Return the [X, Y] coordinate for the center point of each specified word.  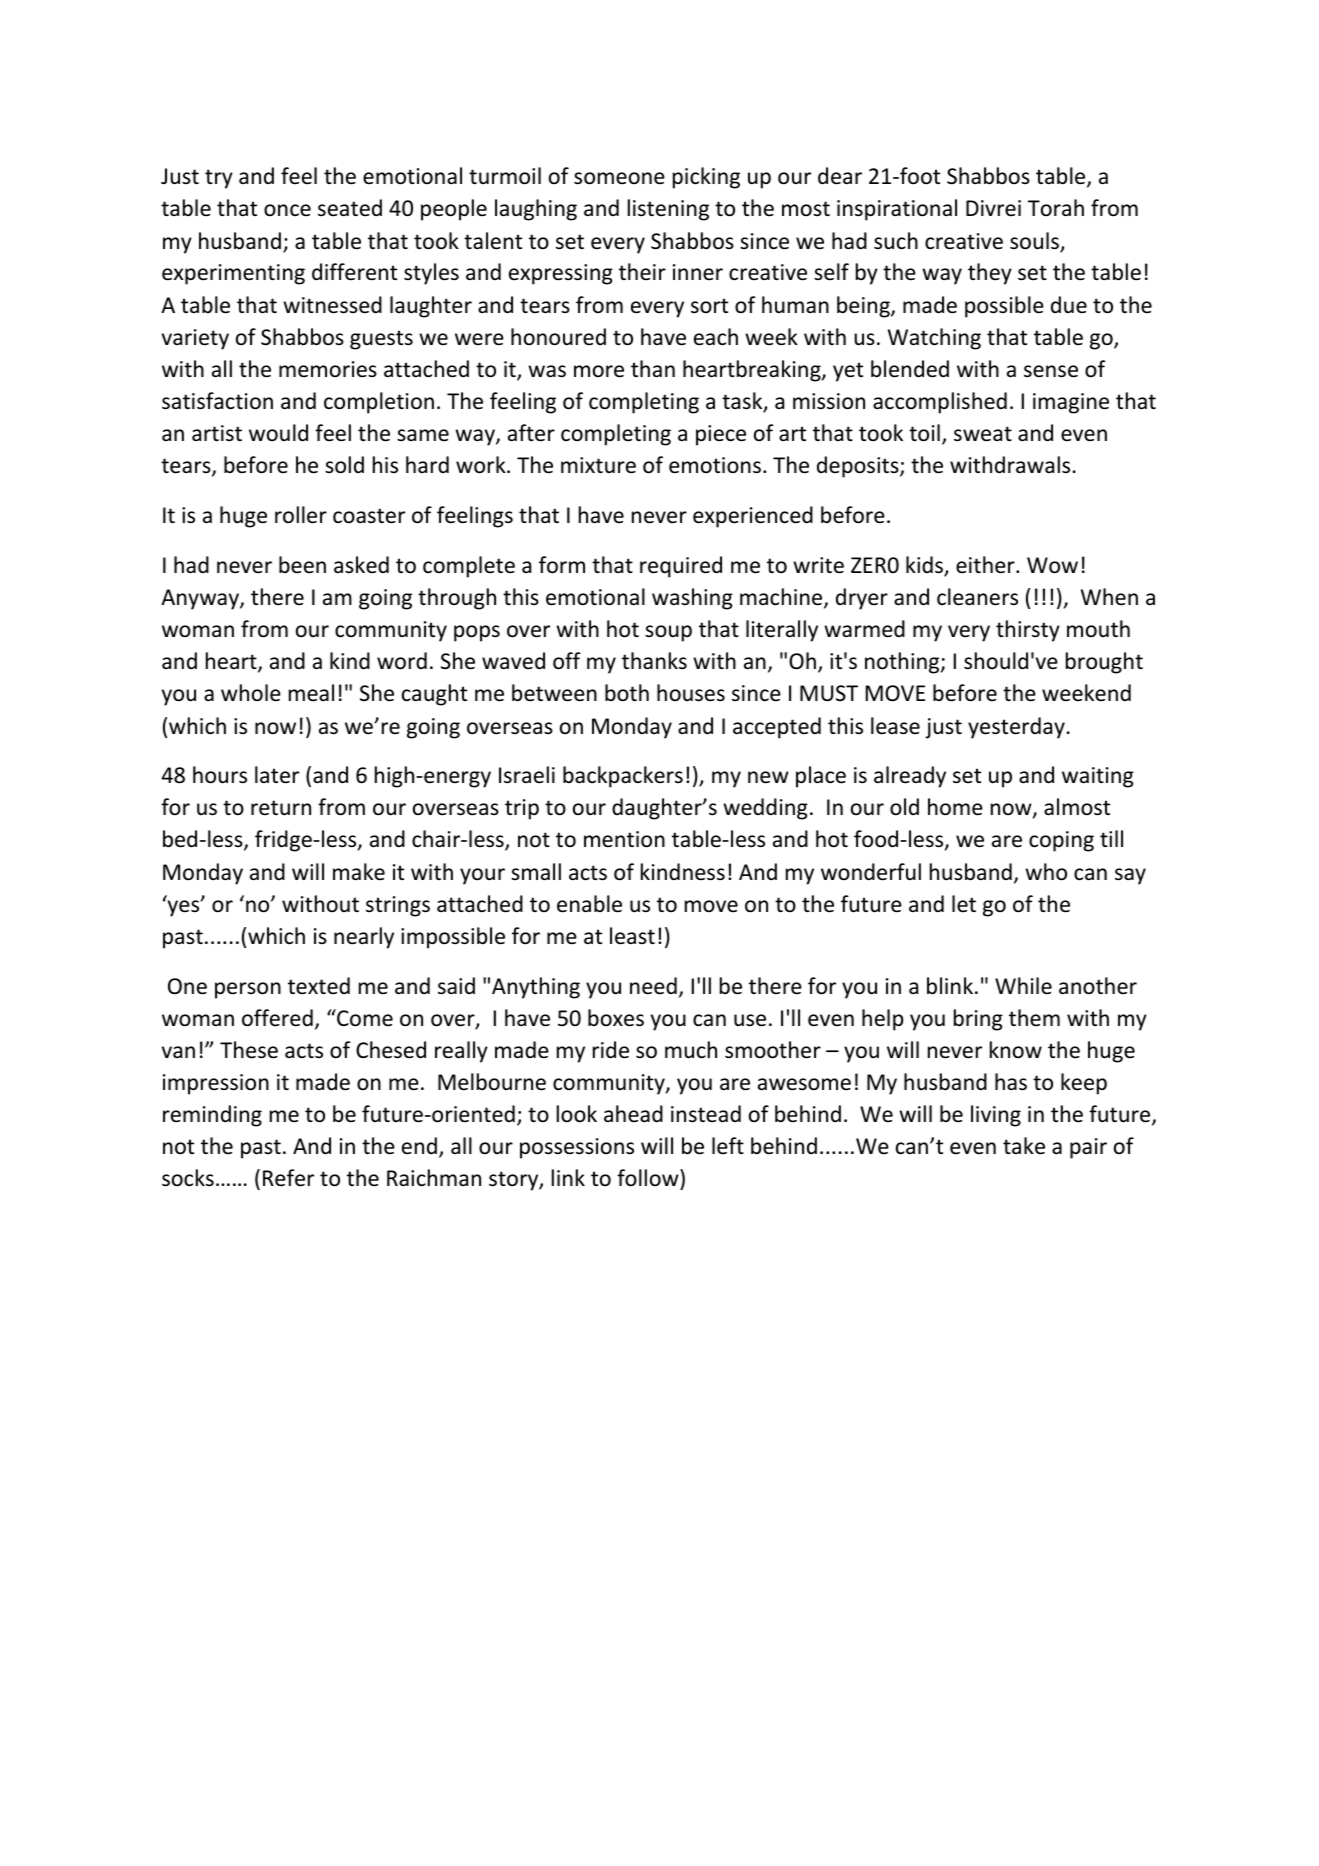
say [1130, 876]
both [627, 693]
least [632, 936]
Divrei [993, 208]
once [287, 210]
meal [311, 692]
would [278, 433]
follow [649, 1178]
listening [668, 210]
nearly [364, 938]
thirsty [1028, 631]
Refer [288, 1178]
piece [721, 435]
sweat [983, 434]
